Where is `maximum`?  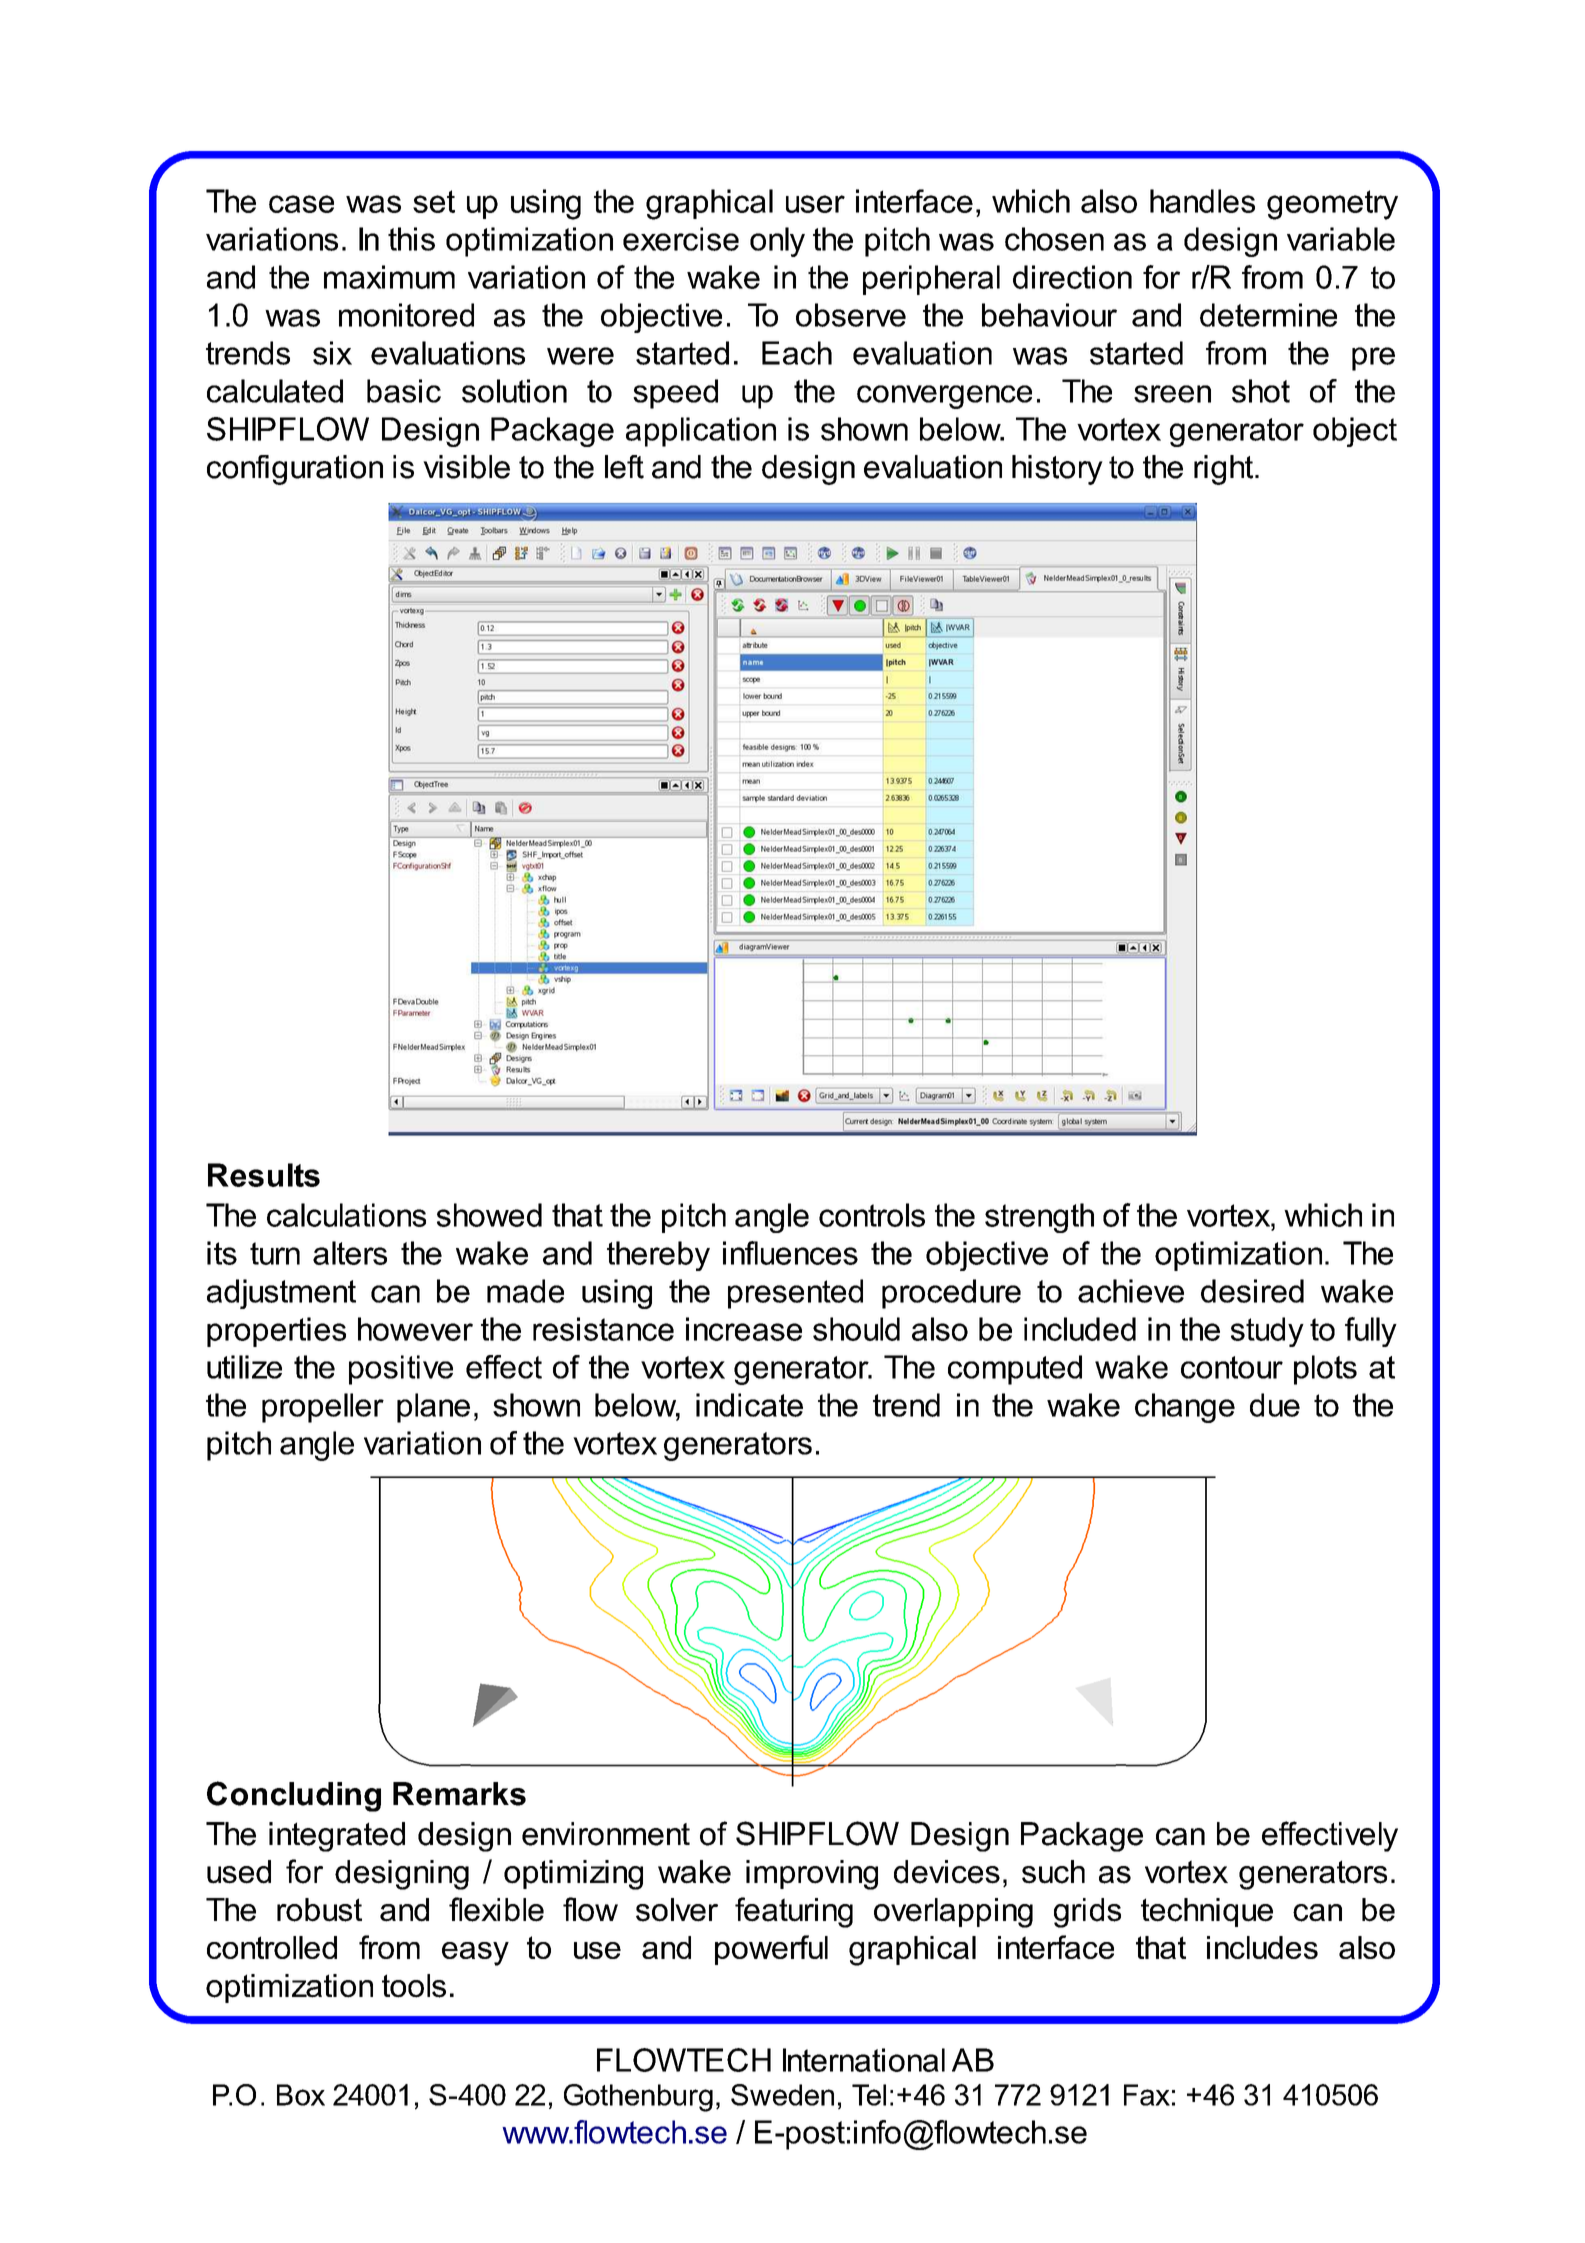
maximum is located at coordinates (389, 277).
